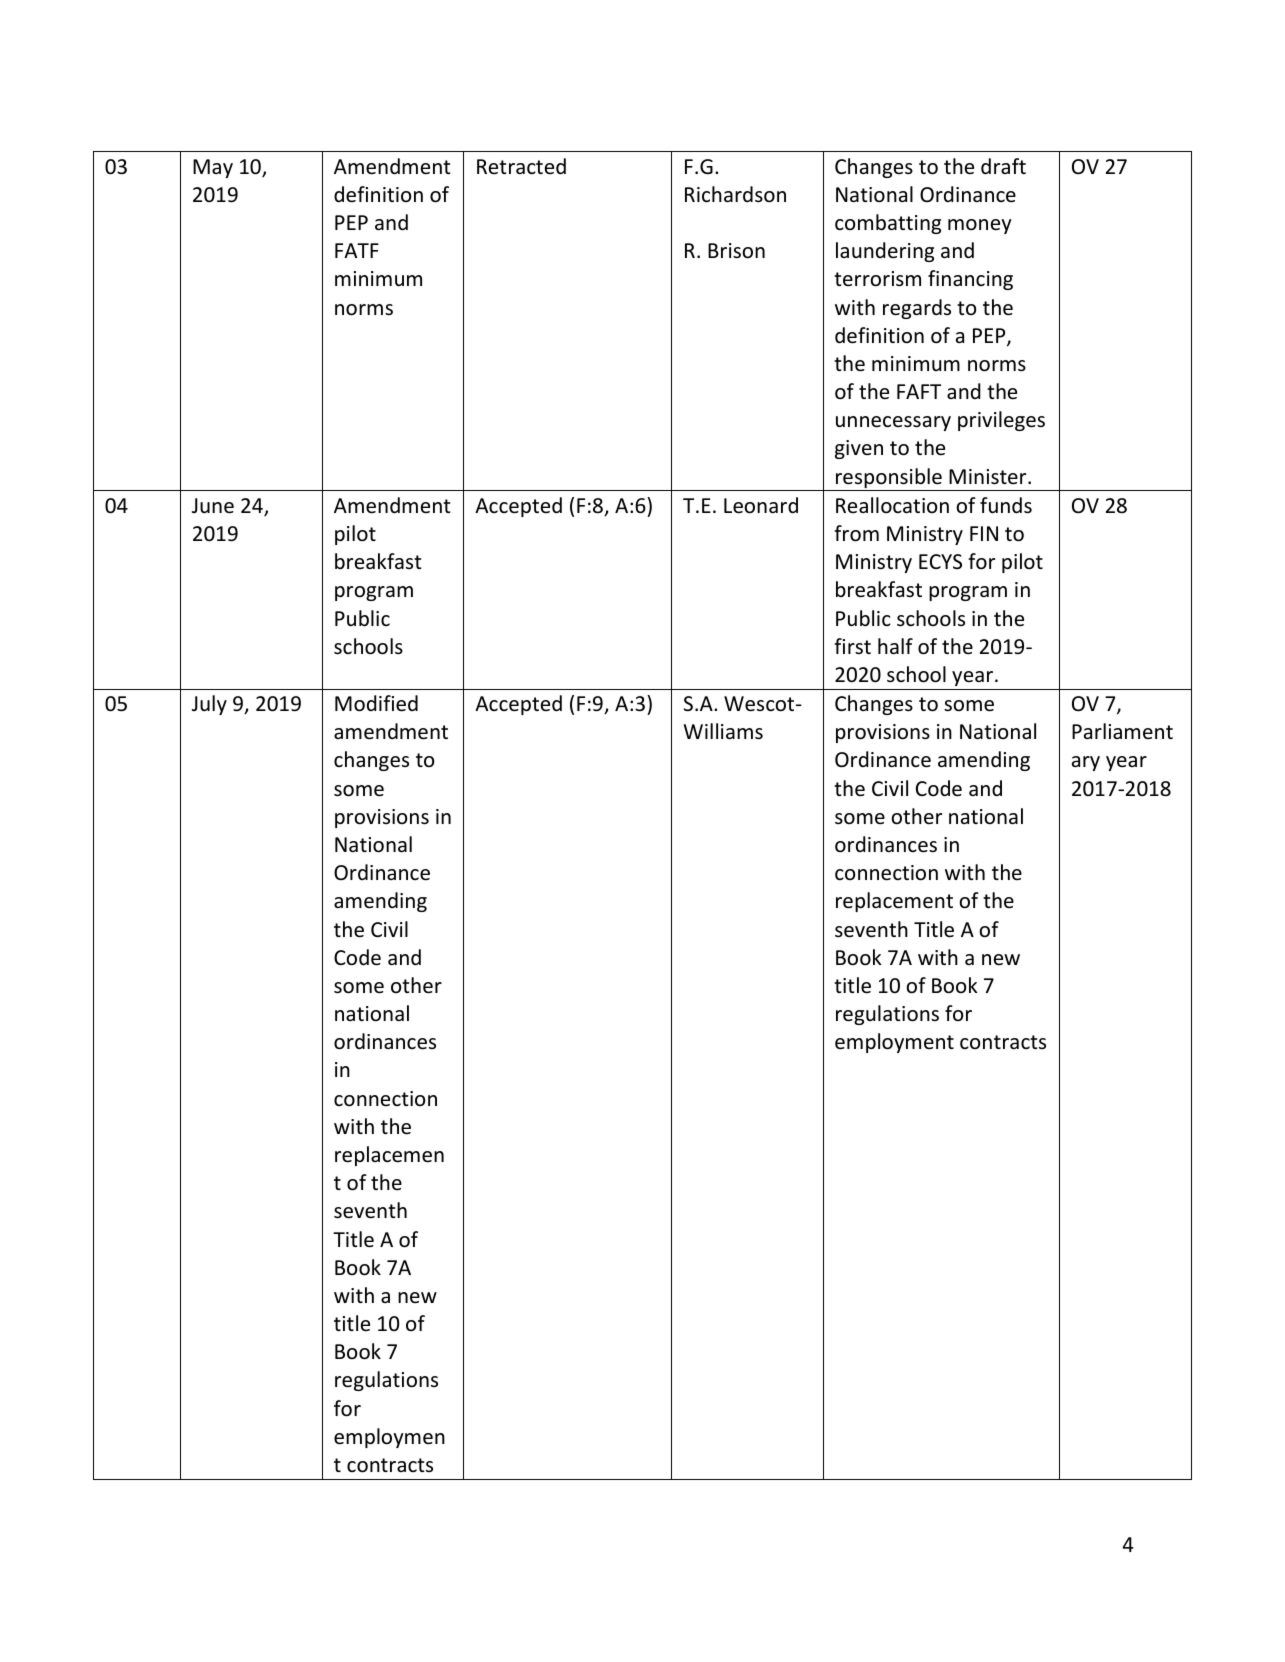  What do you see at coordinates (213, 168) in the page?
I see `May` at bounding box center [213, 168].
